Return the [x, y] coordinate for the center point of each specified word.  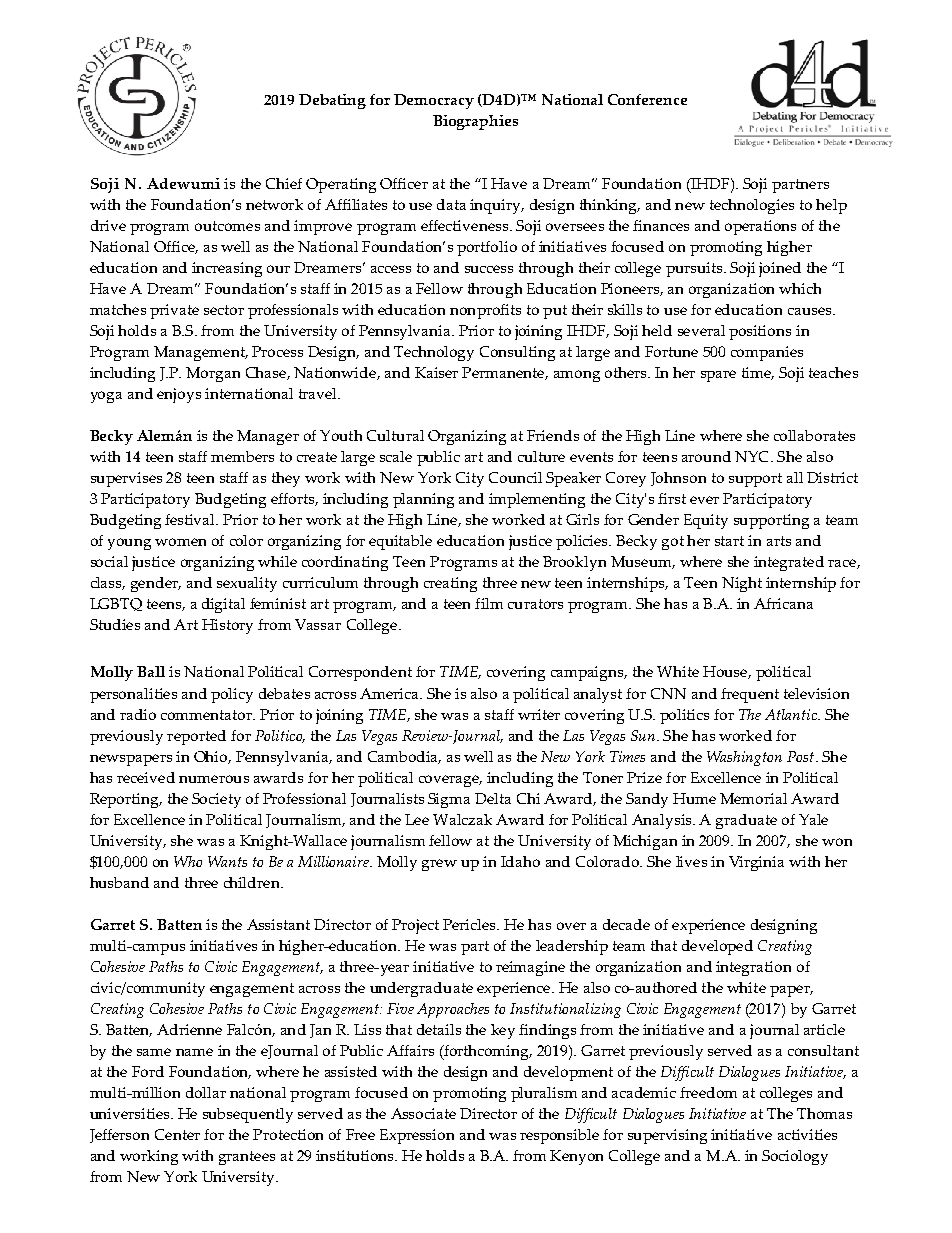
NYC [753, 456]
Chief [284, 183]
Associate [423, 1113]
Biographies [475, 122]
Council [515, 477]
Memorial [753, 798]
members [242, 456]
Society [216, 800]
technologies [752, 206]
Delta [493, 798]
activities [807, 1134]
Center [177, 1134]
